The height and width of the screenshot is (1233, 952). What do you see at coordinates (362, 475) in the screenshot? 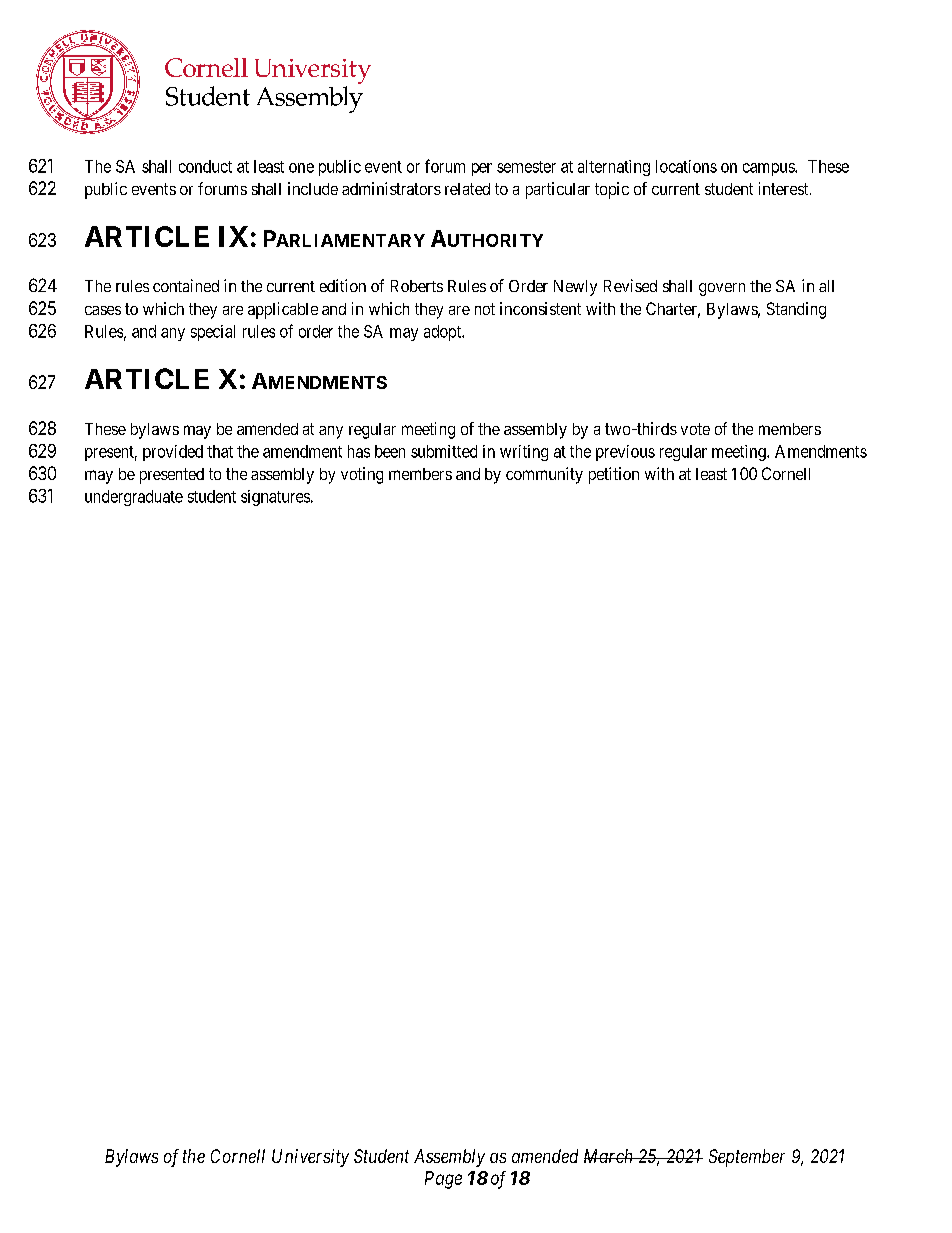
I see `voting` at bounding box center [362, 475].
